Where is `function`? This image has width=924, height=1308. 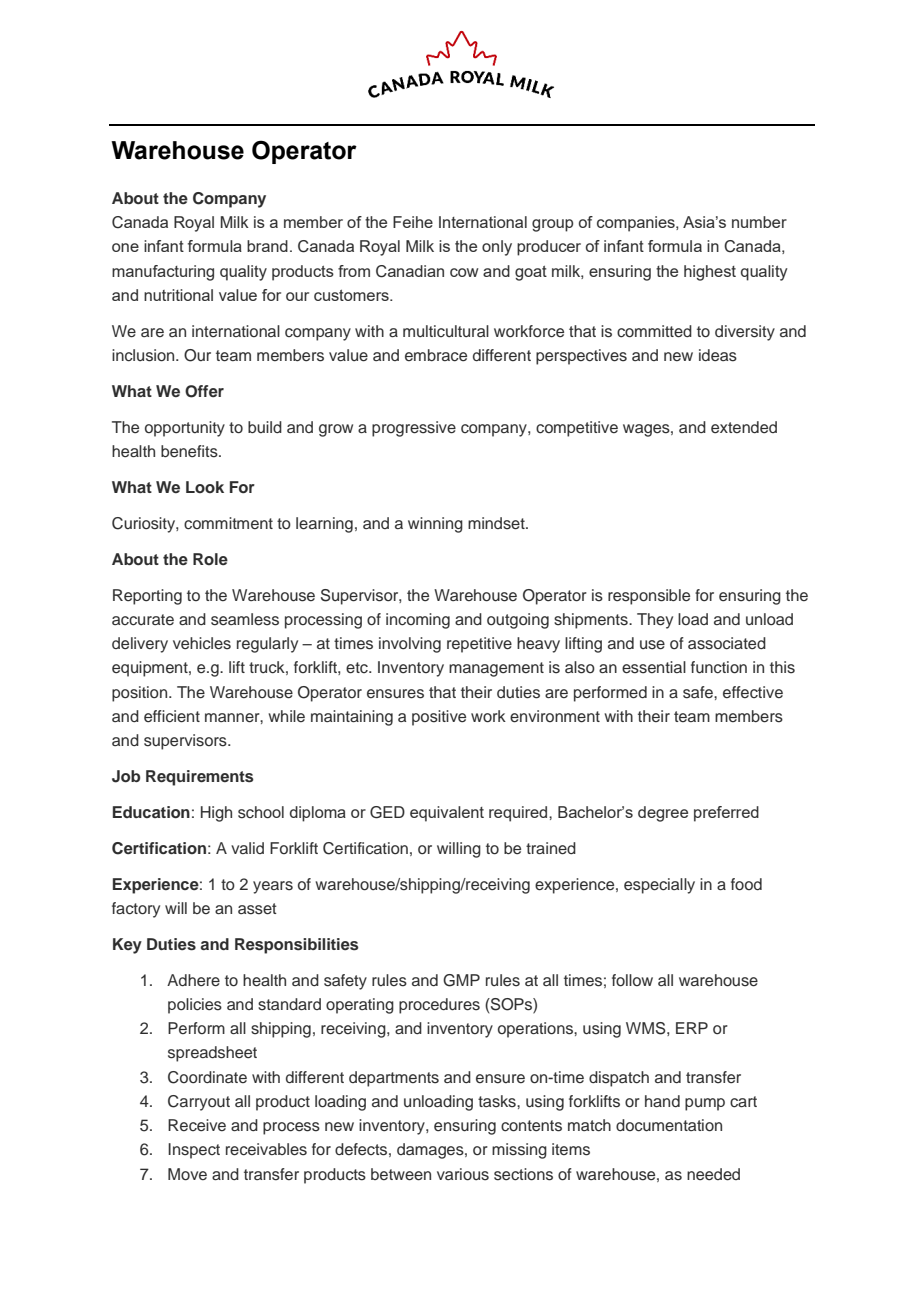 function is located at coordinates (719, 667).
